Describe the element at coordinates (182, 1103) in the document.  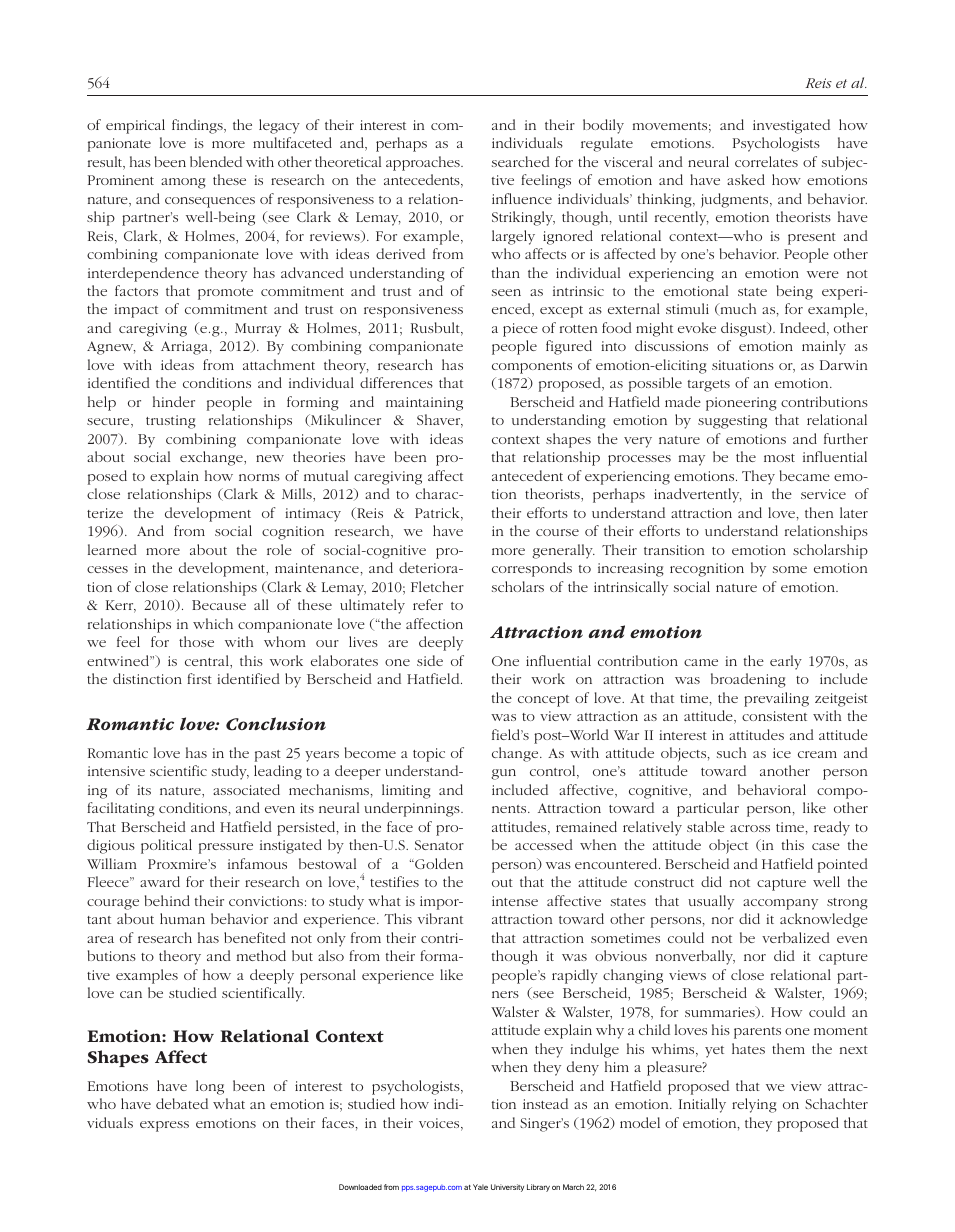
I see `debated` at that location.
